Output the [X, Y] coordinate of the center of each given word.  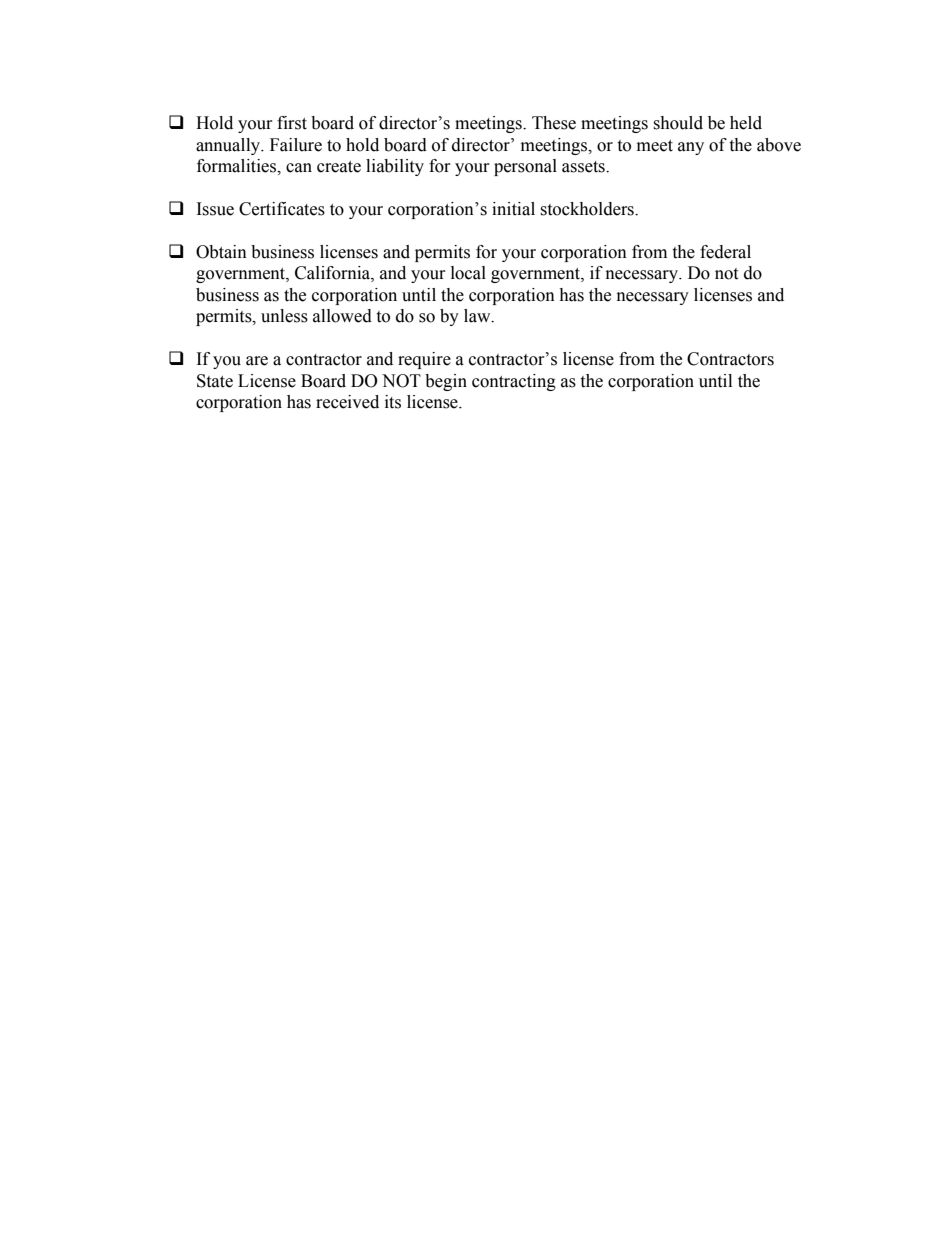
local [468, 273]
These [554, 123]
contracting [514, 382]
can [299, 168]
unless [284, 316]
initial [513, 209]
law [478, 316]
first [292, 123]
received [347, 402]
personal [525, 167]
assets [584, 167]
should [678, 123]
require [424, 360]
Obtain [221, 252]
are [257, 361]
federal [725, 252]
